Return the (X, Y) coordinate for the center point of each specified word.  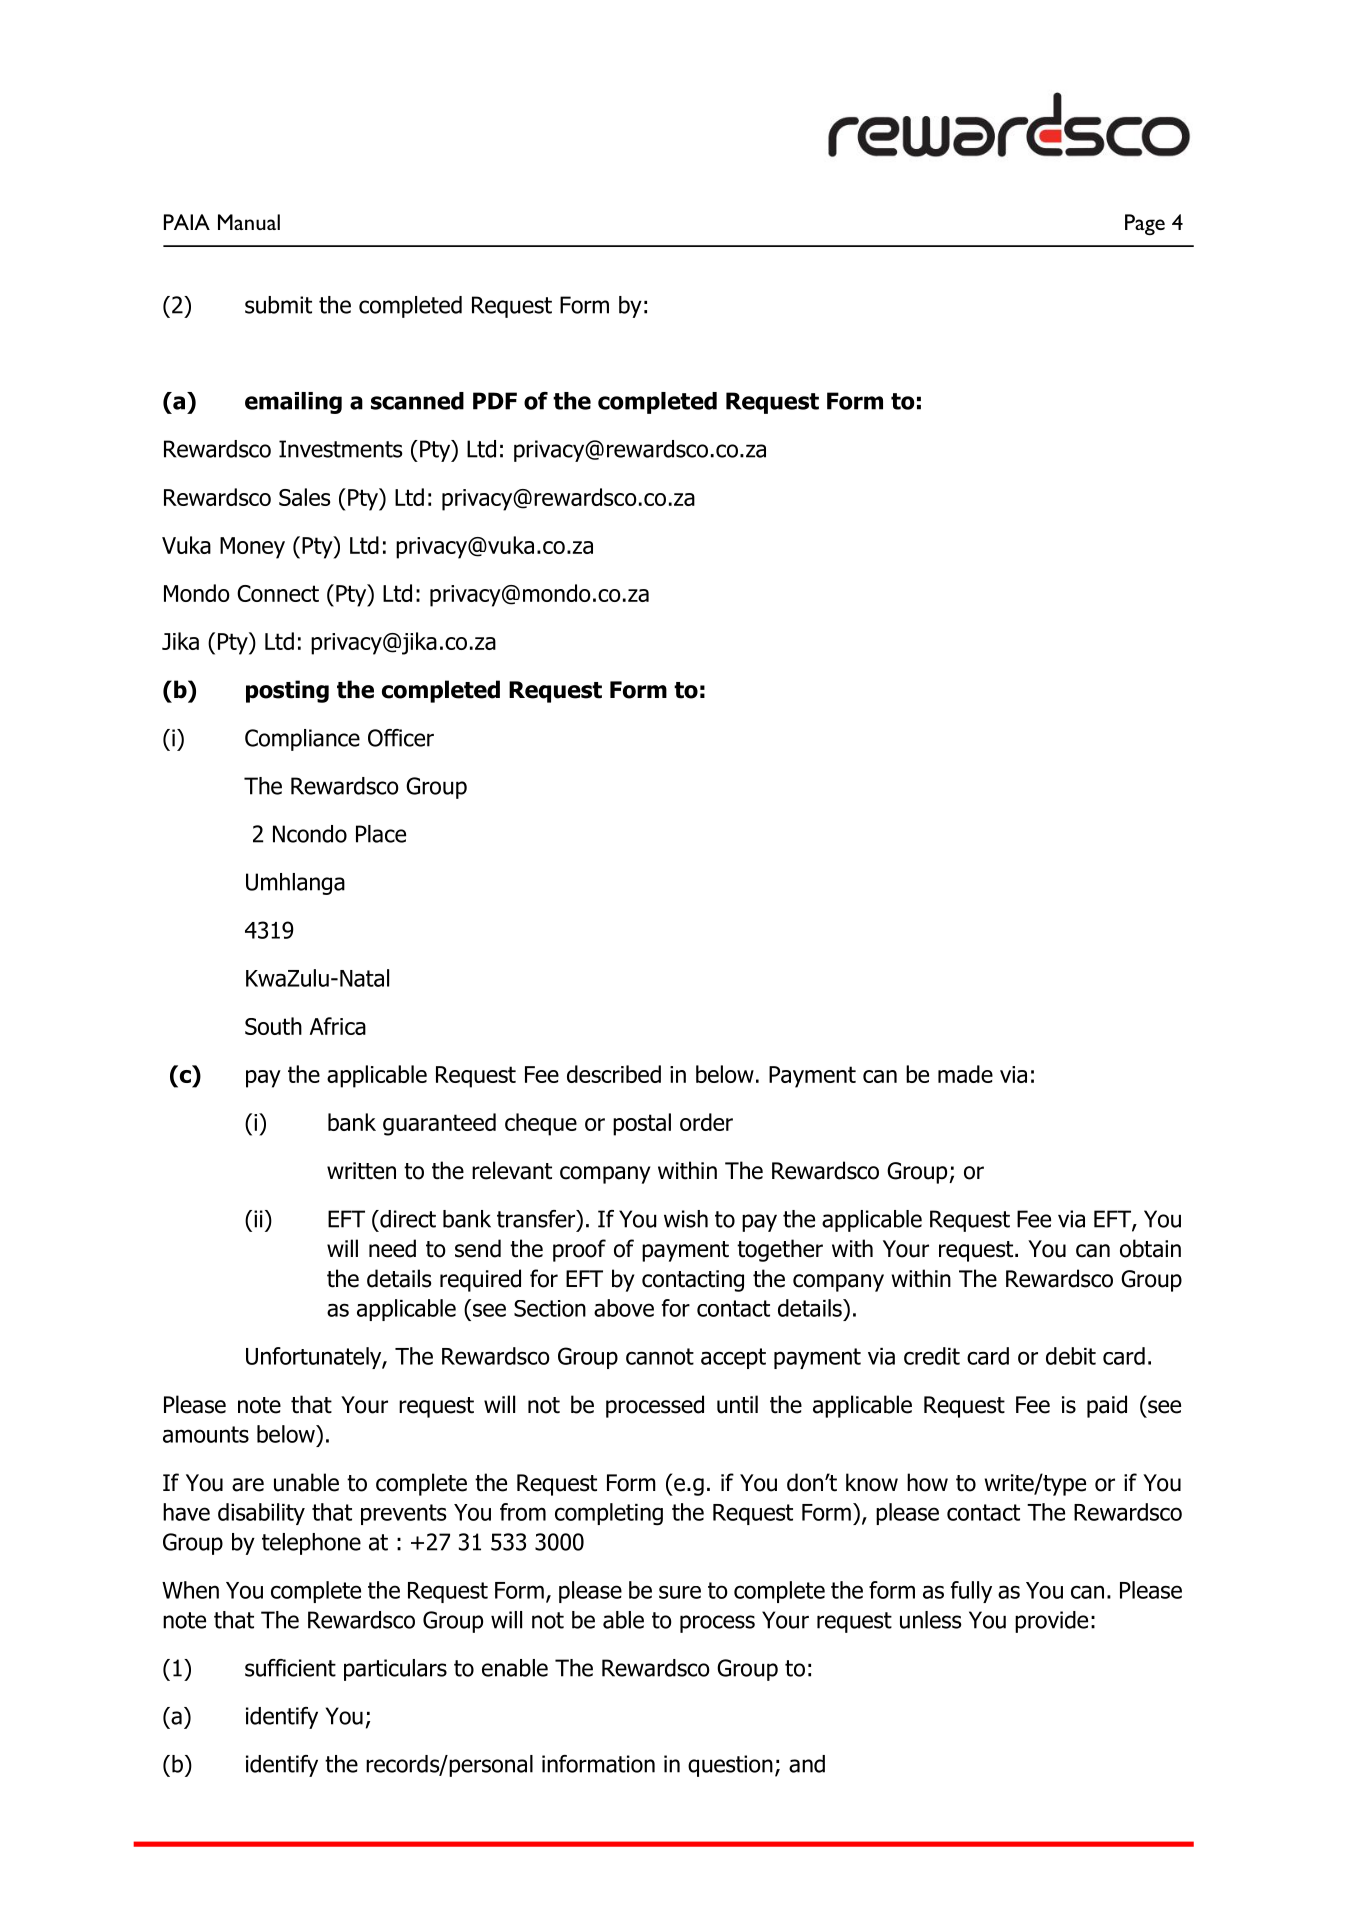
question (730, 1766)
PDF (495, 401)
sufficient (290, 1668)
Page (1145, 224)
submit (278, 305)
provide (1051, 1622)
